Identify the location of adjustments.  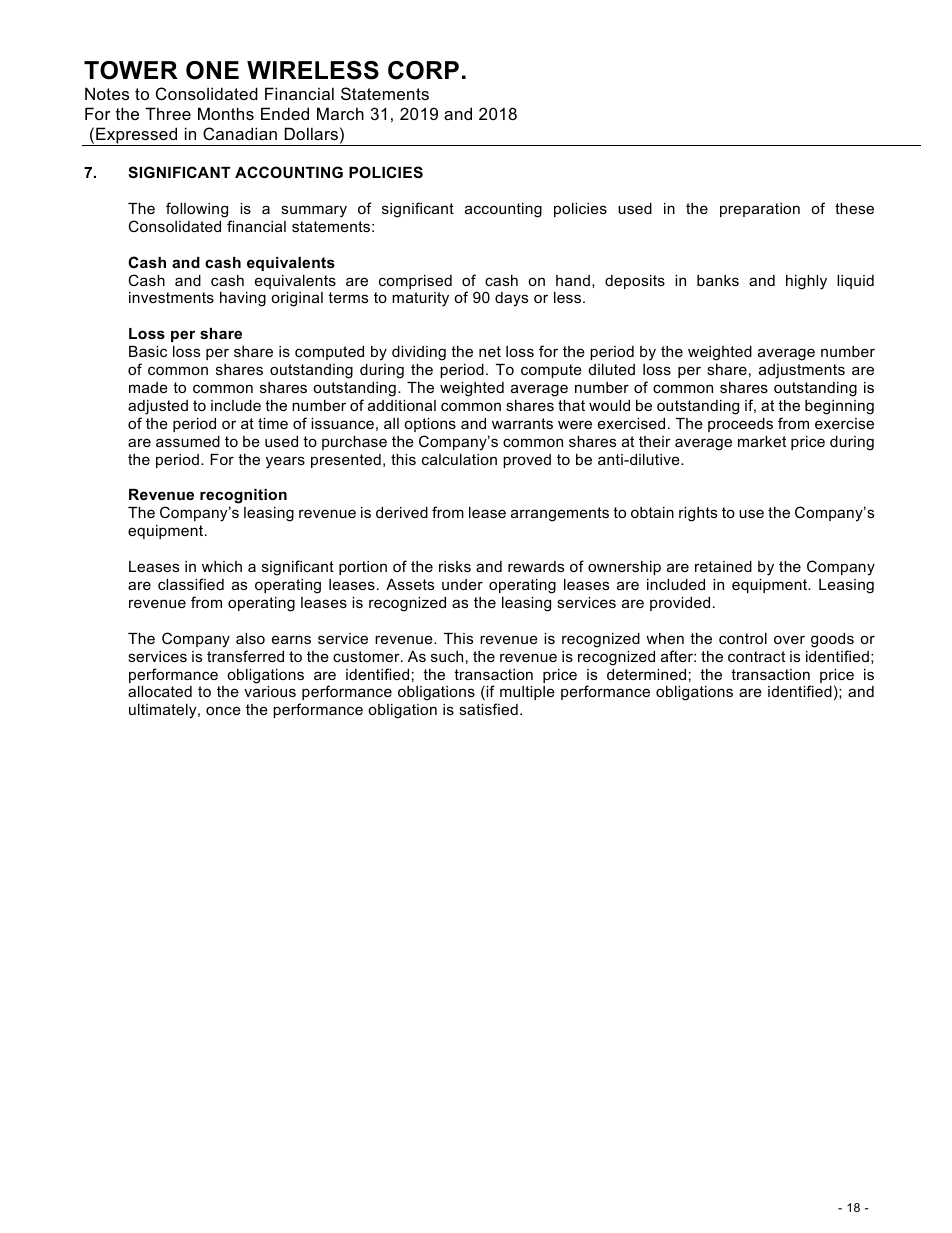
(802, 371).
